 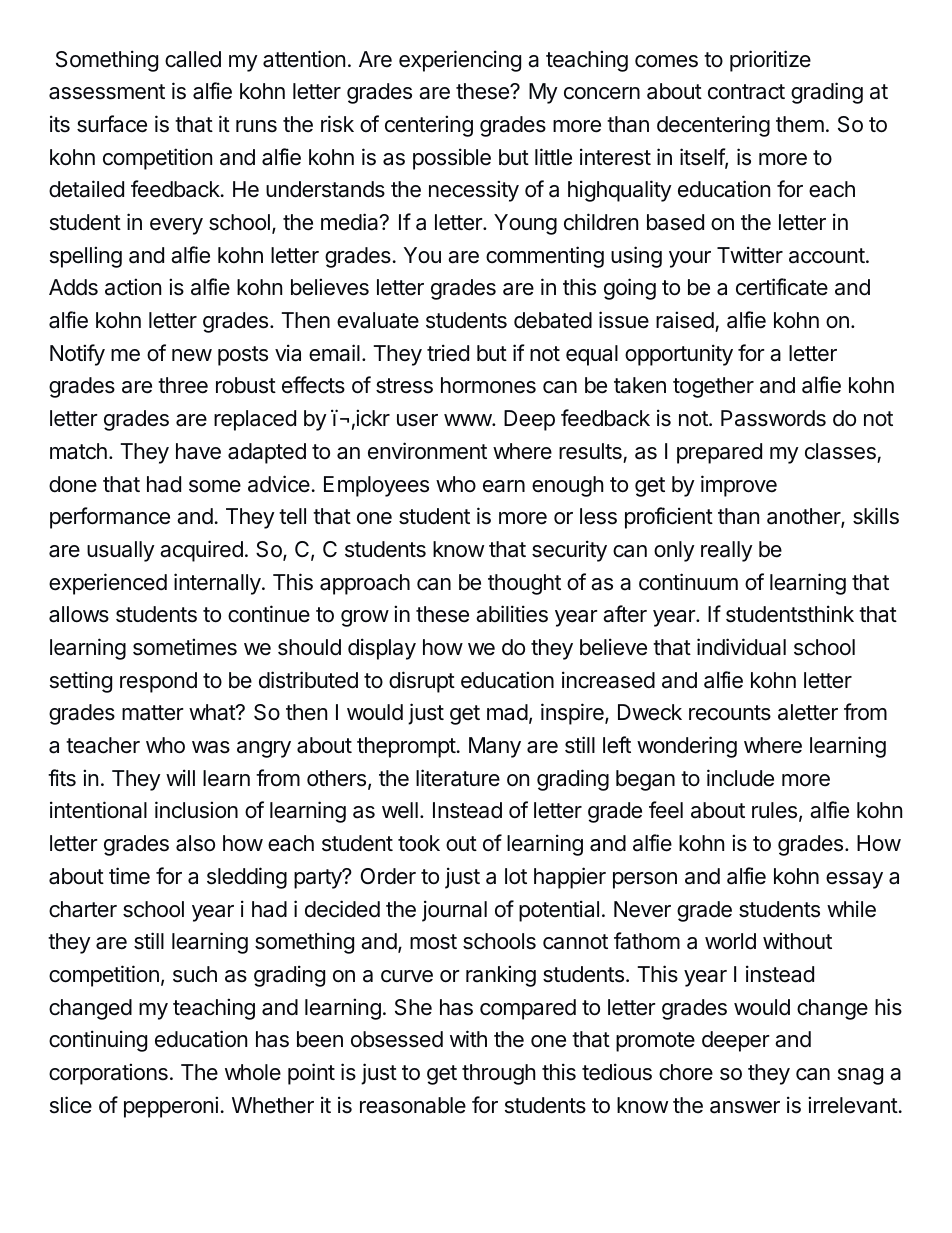 I want to click on contract, so click(x=746, y=92).
